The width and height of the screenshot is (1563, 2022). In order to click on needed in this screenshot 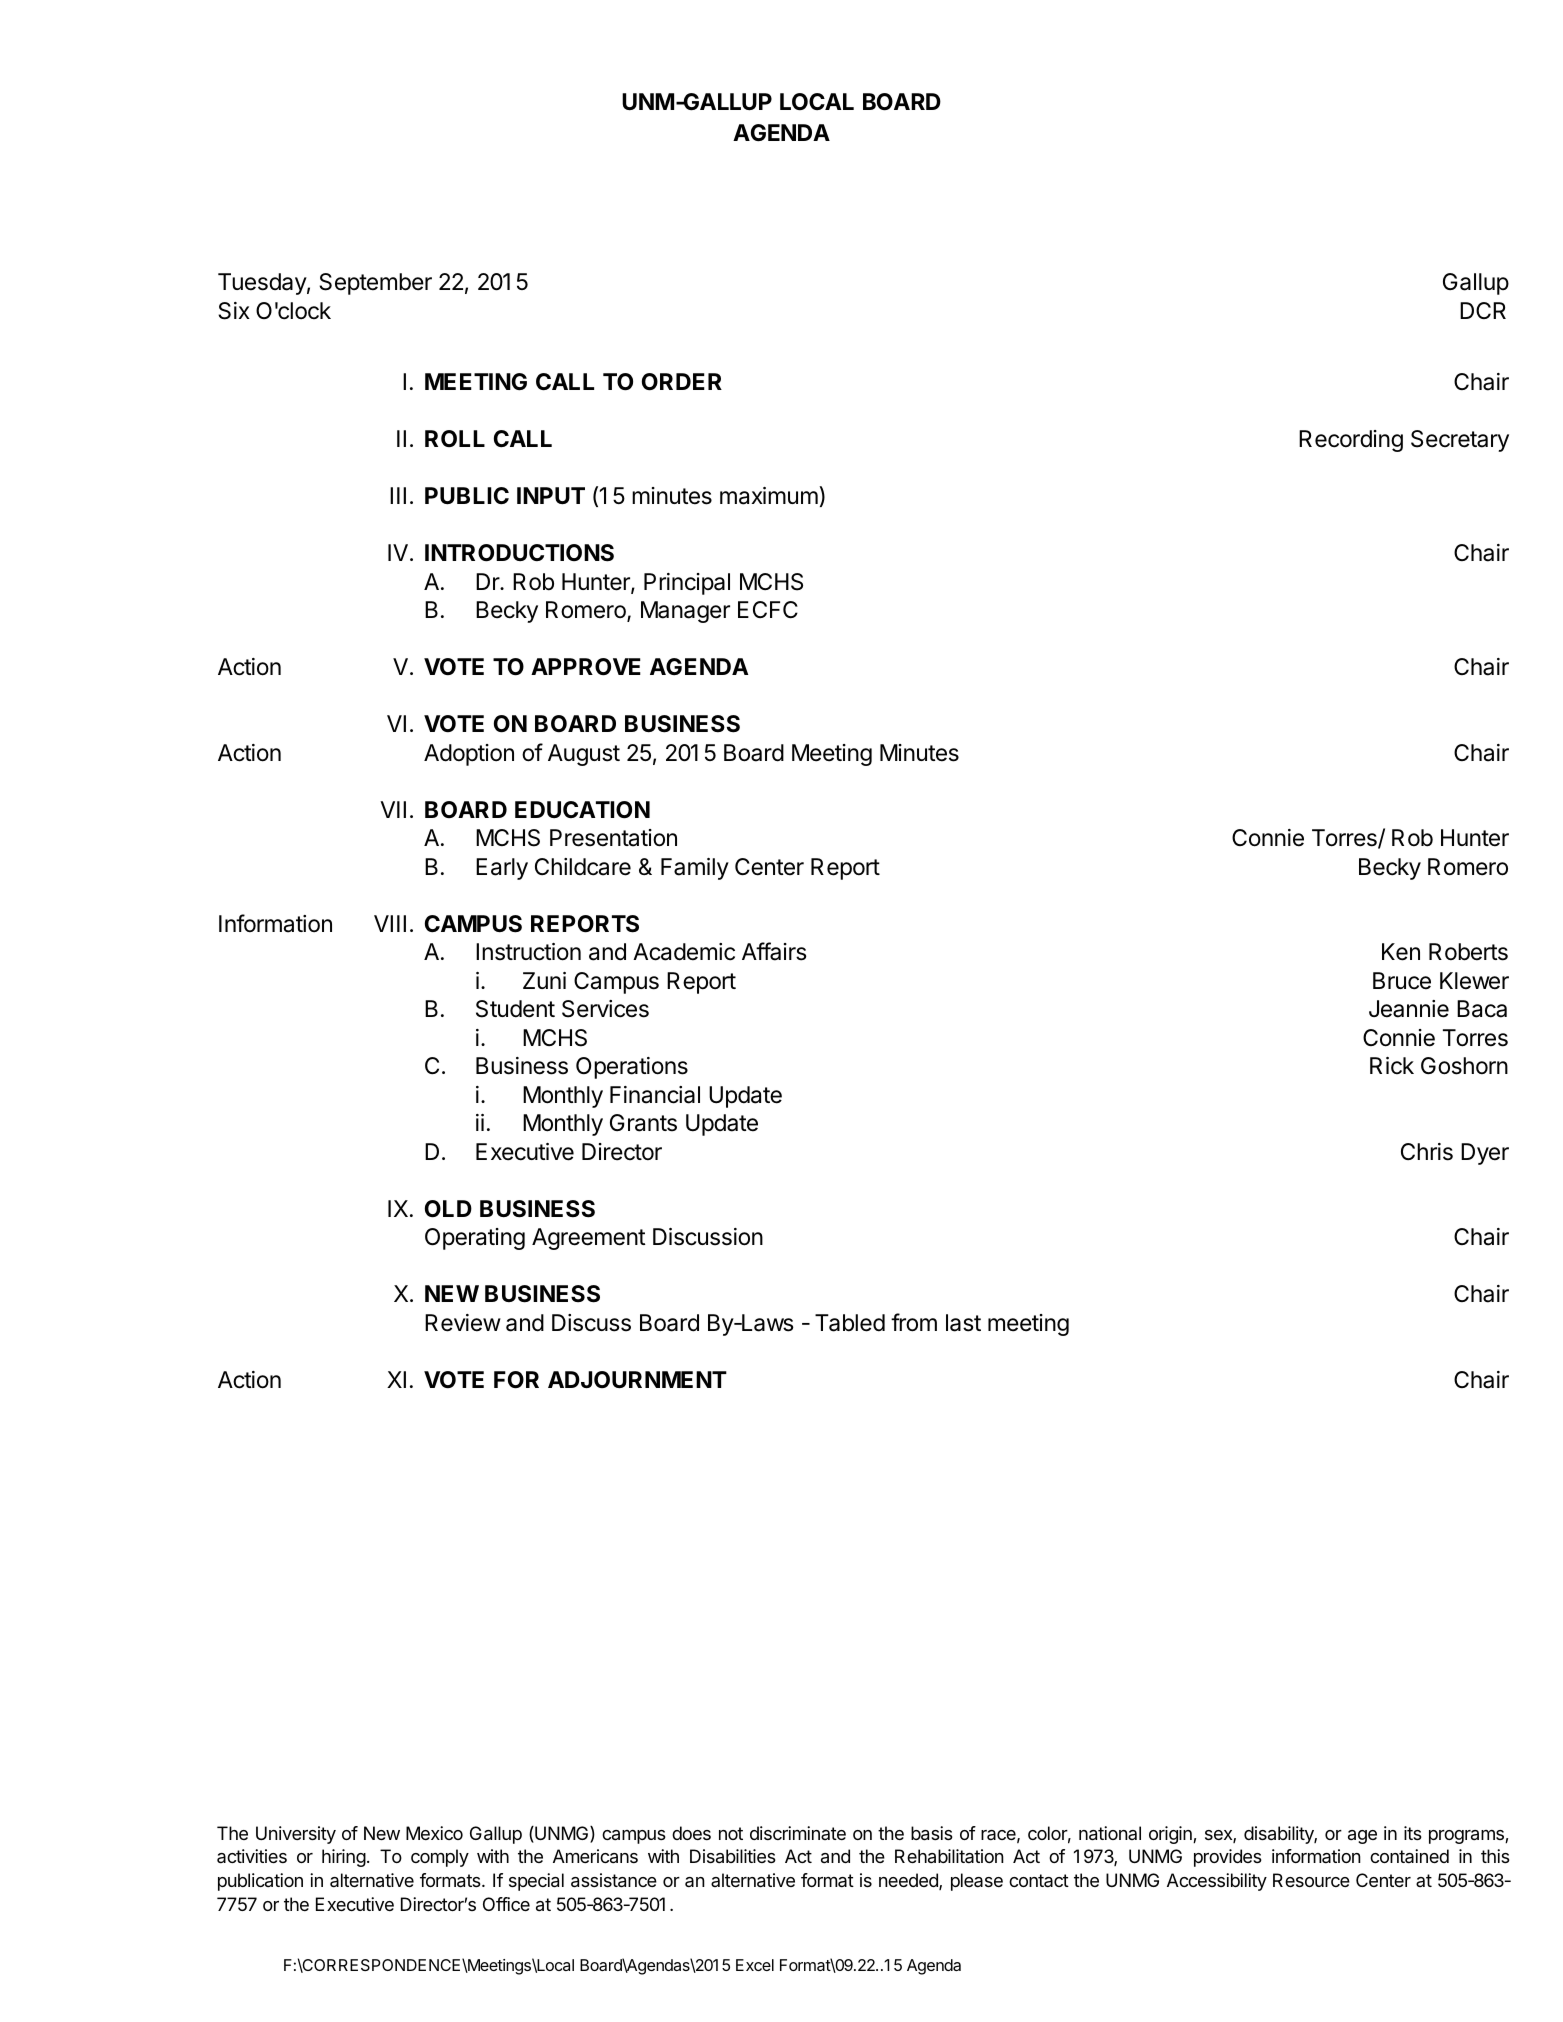, I will do `click(909, 1881)`.
